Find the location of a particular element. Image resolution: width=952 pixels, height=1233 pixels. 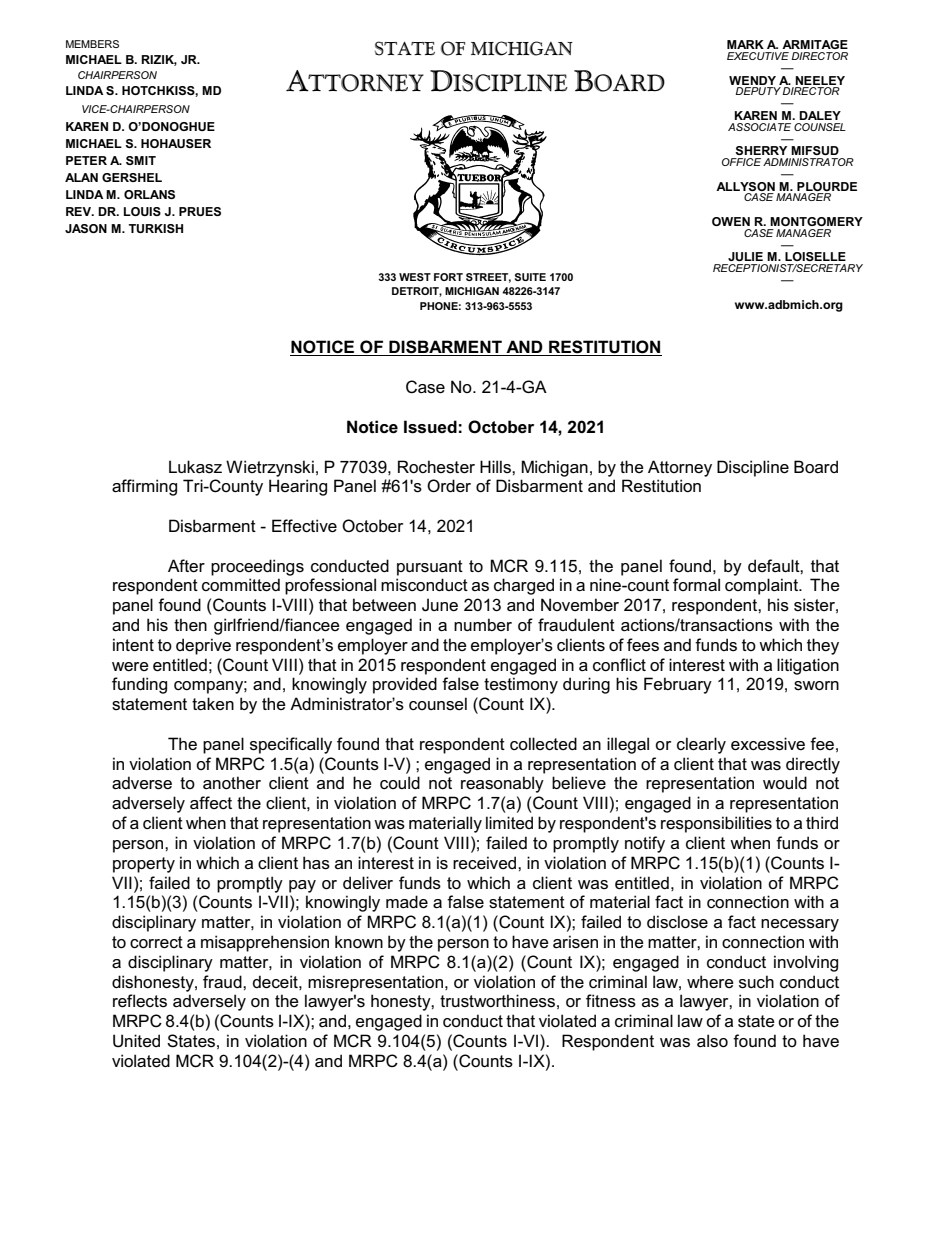

MEMBERS is located at coordinates (92, 44).
